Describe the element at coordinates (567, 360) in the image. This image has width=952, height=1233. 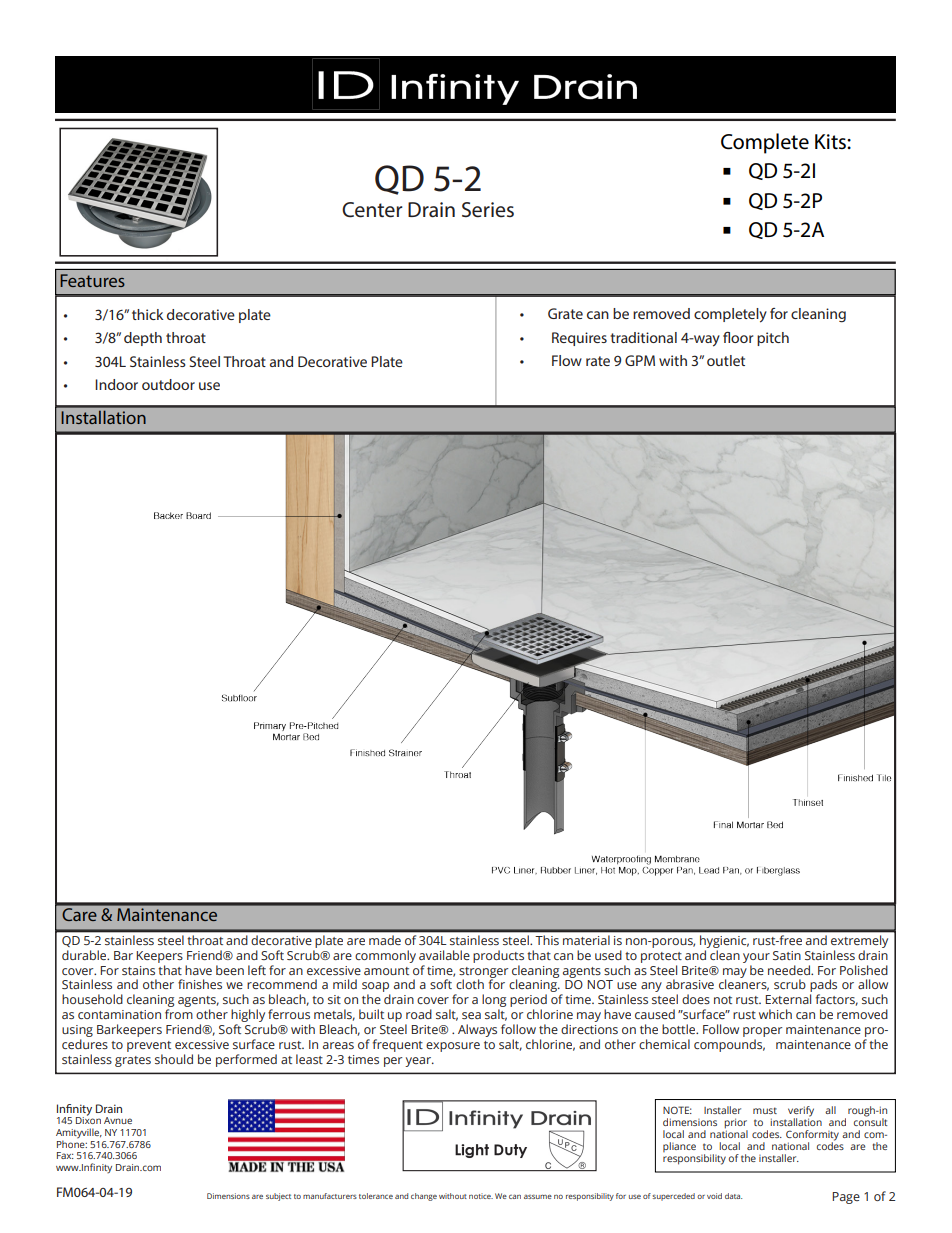
I see `Flow` at that location.
